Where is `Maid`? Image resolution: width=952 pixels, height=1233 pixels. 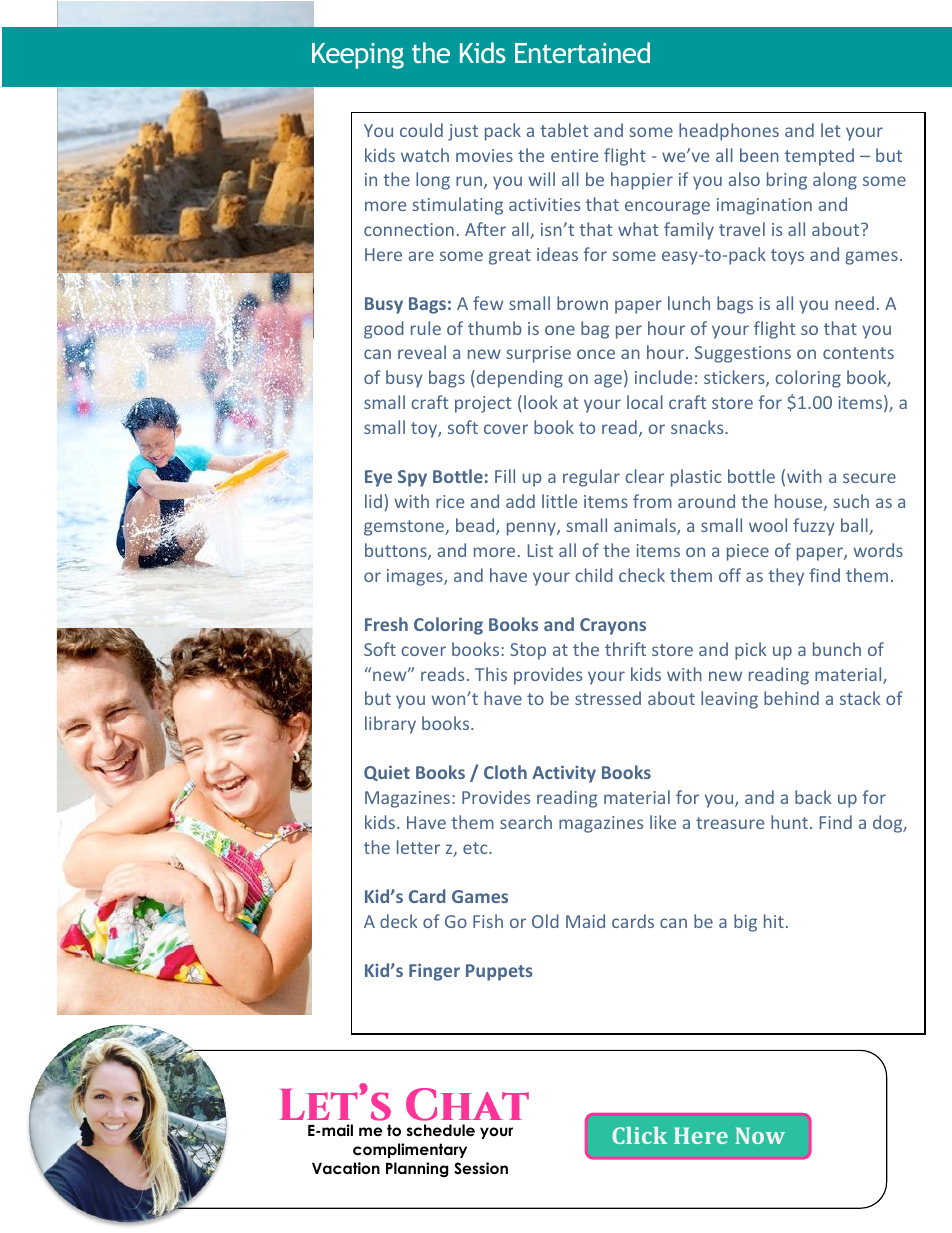 Maid is located at coordinates (585, 921).
